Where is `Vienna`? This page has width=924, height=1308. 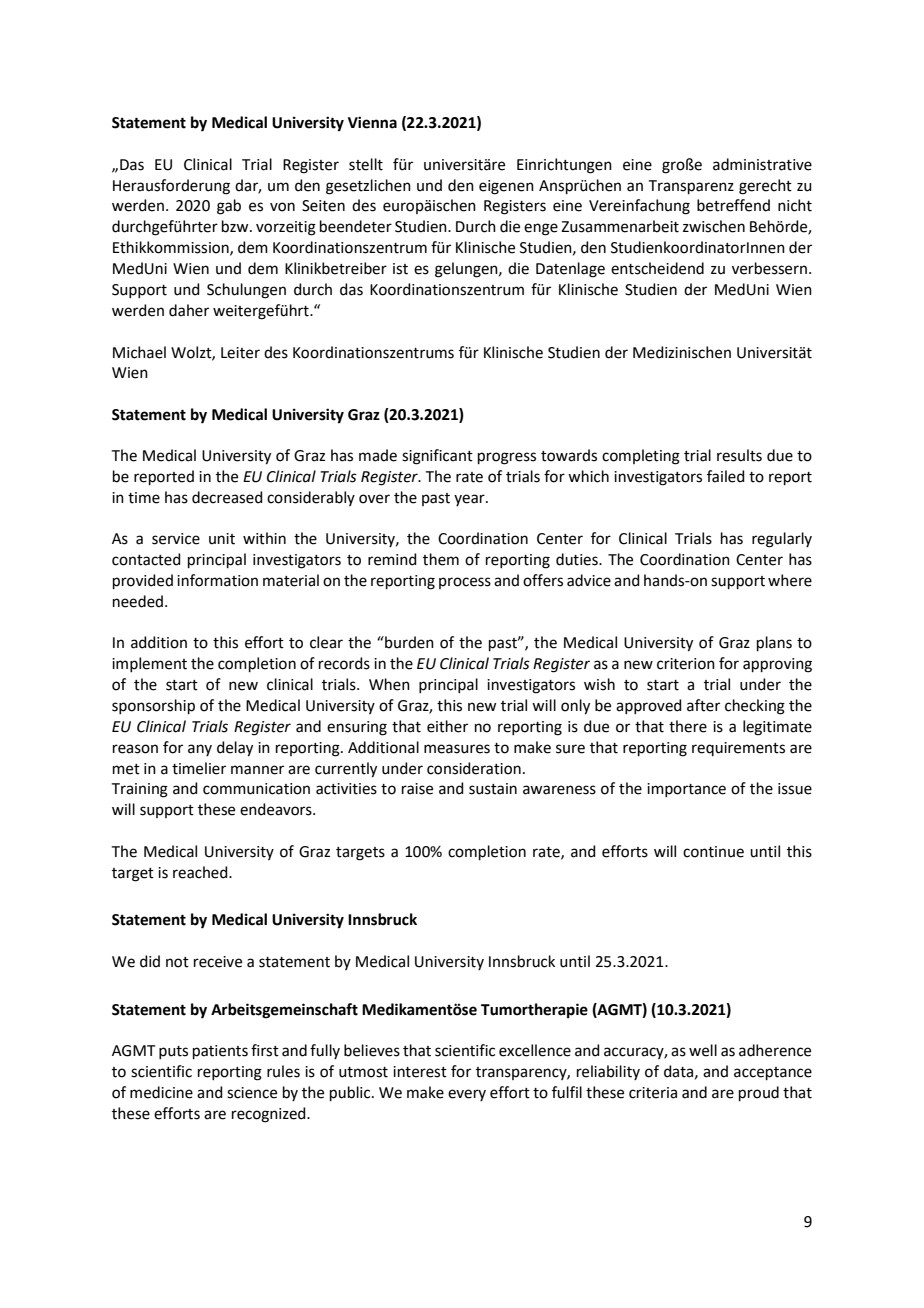
Vienna is located at coordinates (372, 122).
